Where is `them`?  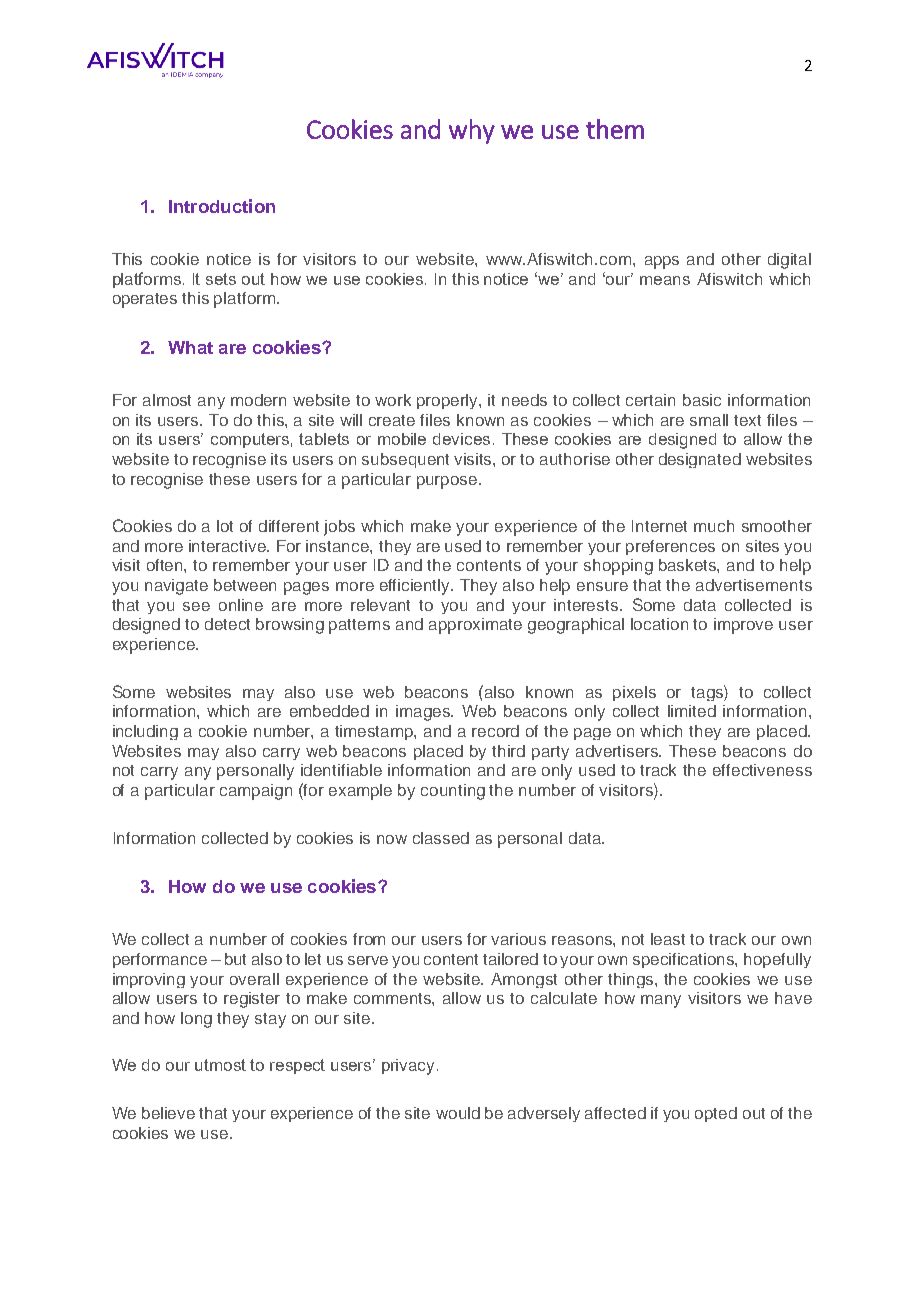 them is located at coordinates (615, 129).
